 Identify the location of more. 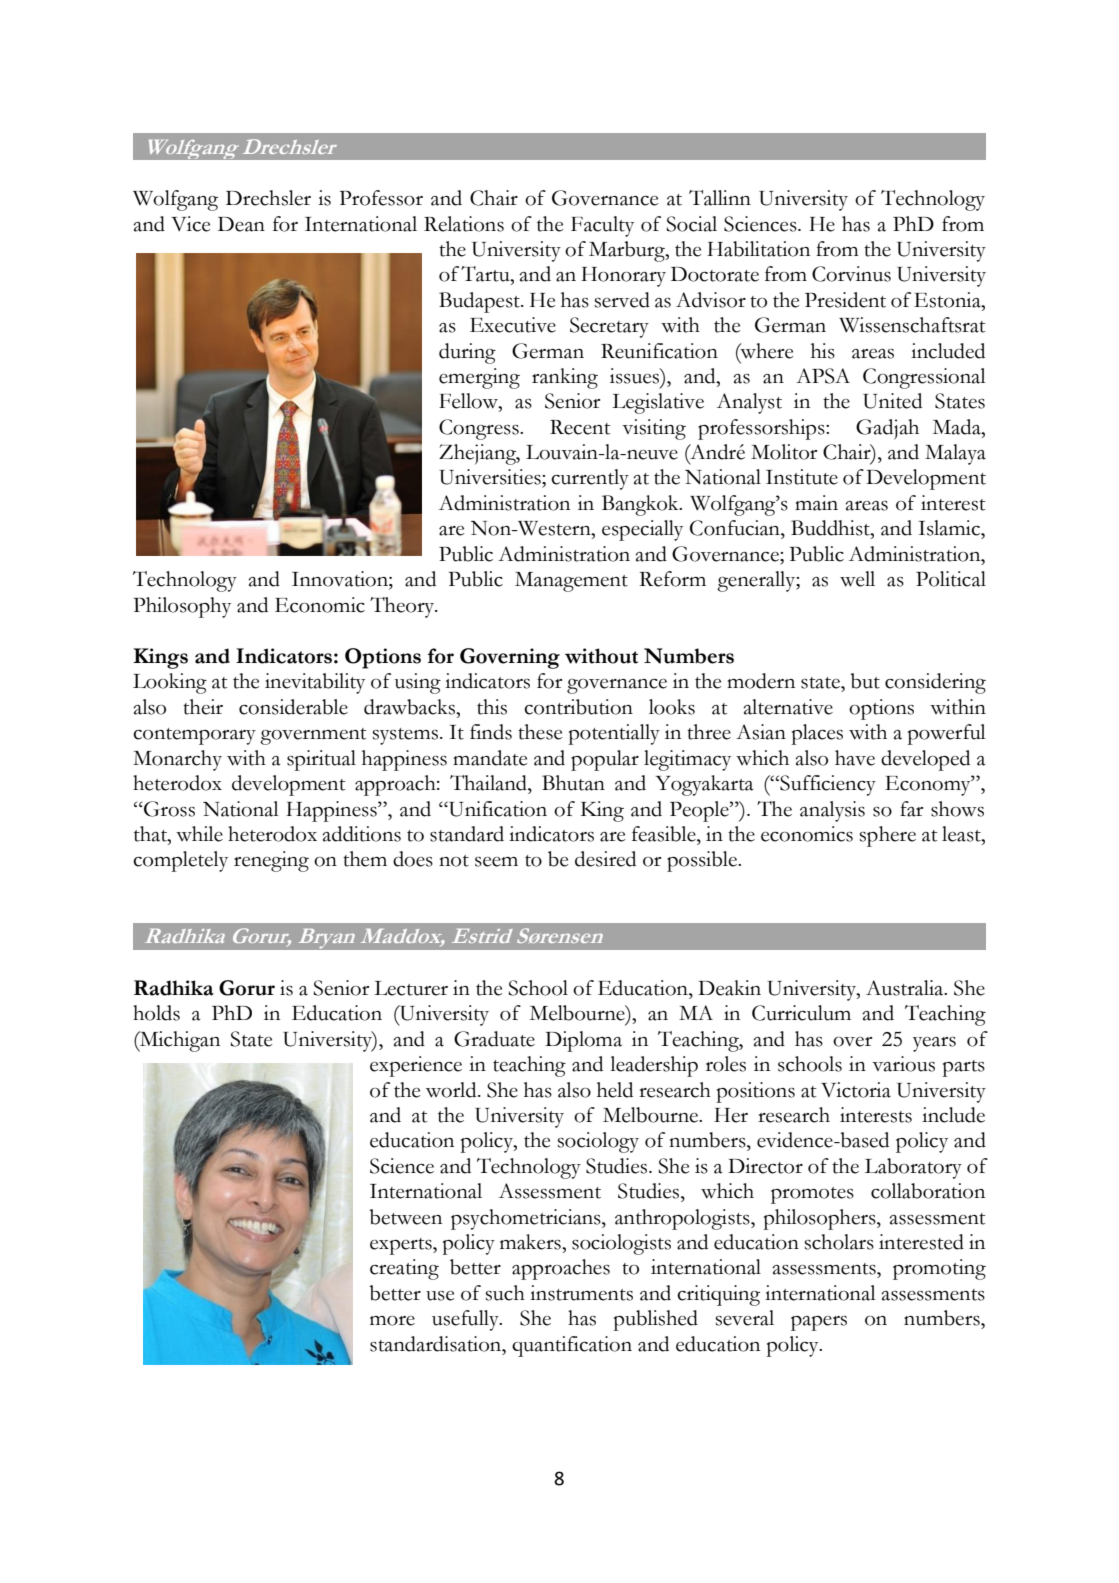
(392, 1321).
